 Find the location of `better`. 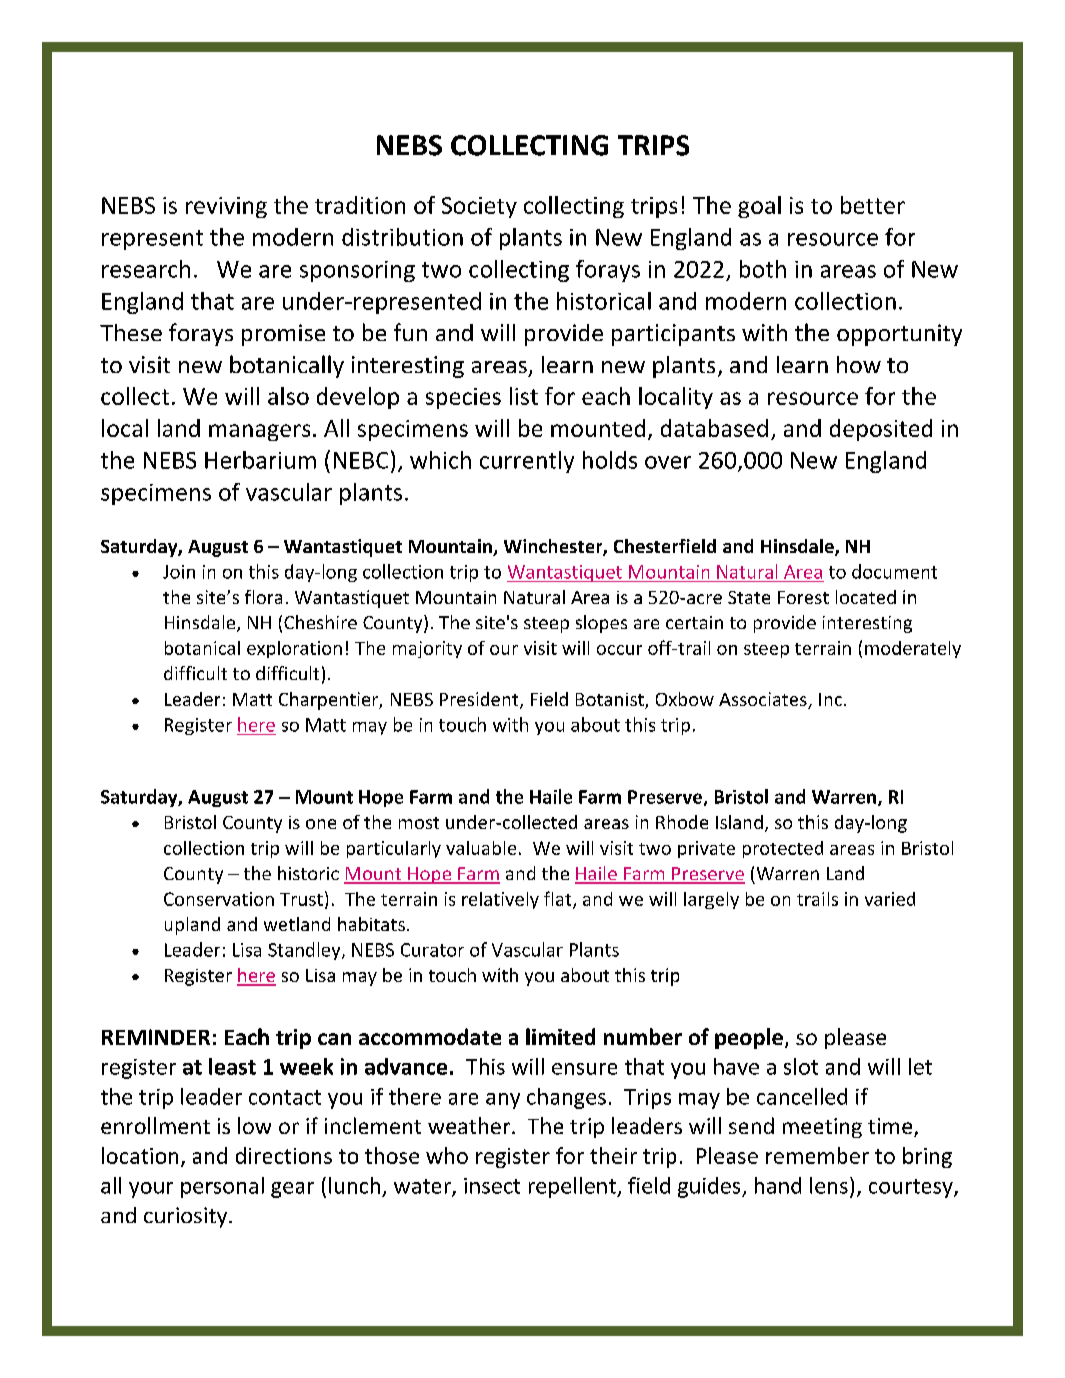

better is located at coordinates (873, 205).
